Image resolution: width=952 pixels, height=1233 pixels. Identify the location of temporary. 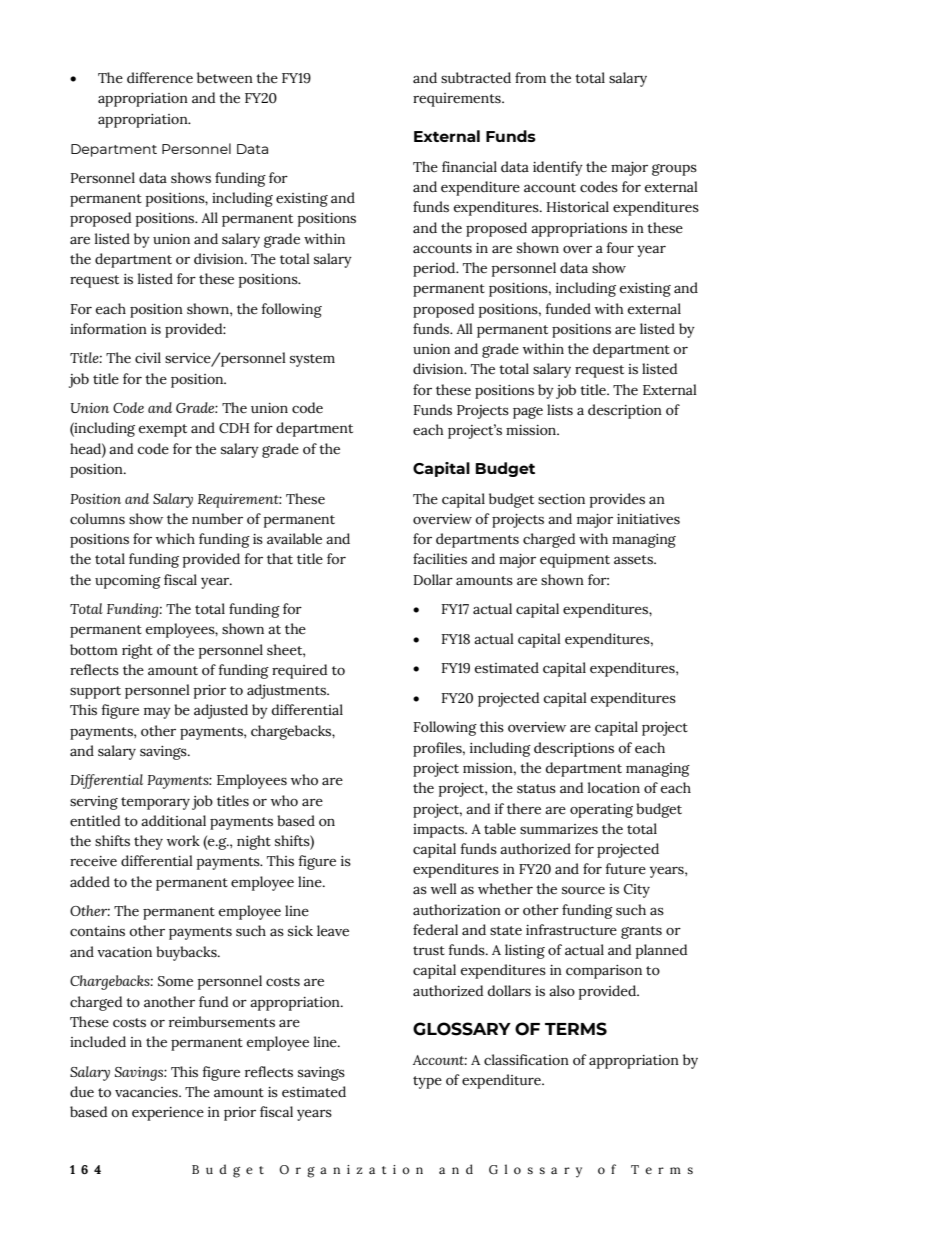
(155, 803).
